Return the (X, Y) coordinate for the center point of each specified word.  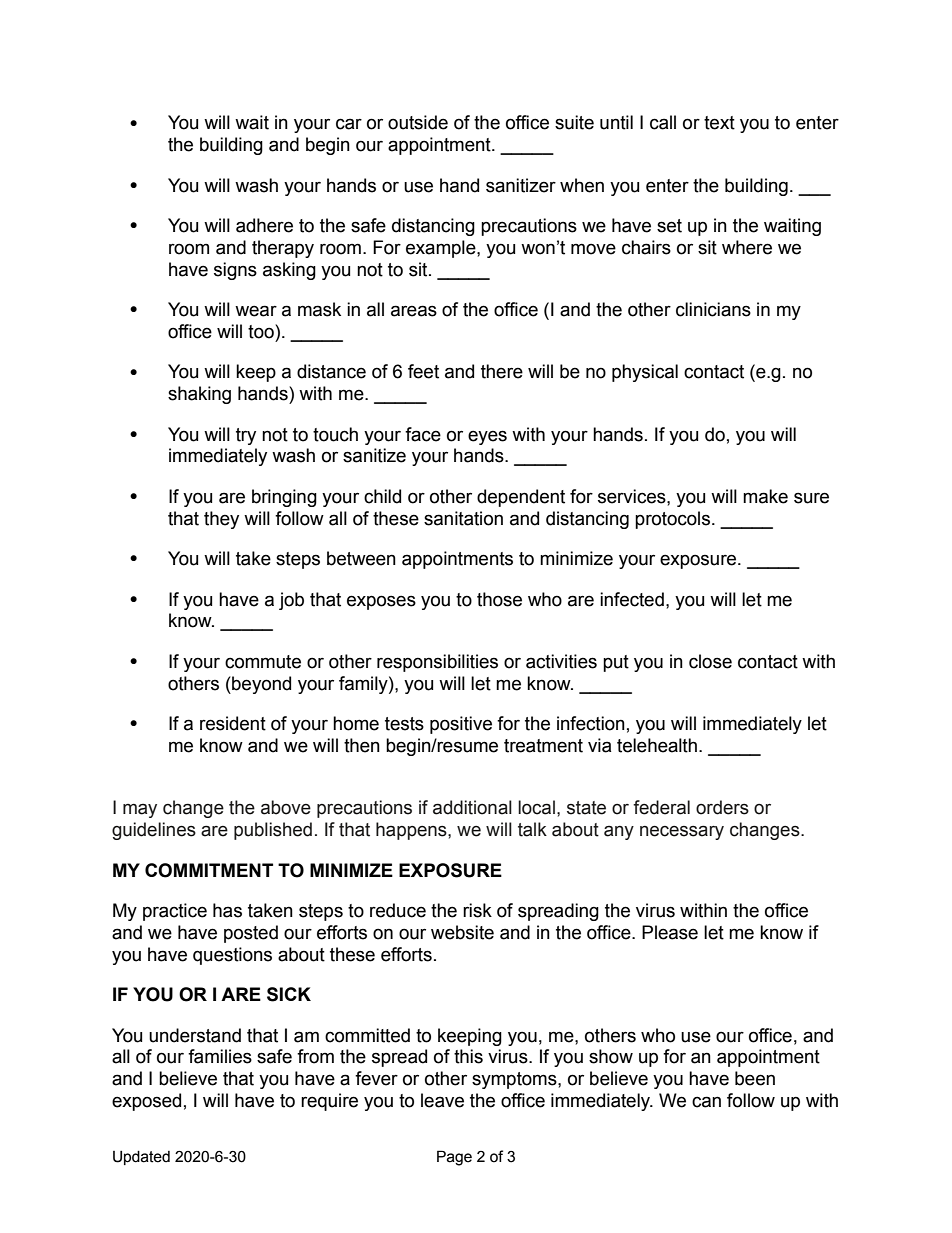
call (663, 122)
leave (442, 1100)
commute (263, 662)
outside (418, 122)
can (706, 1102)
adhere (264, 225)
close (710, 661)
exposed (146, 1102)
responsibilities (437, 663)
